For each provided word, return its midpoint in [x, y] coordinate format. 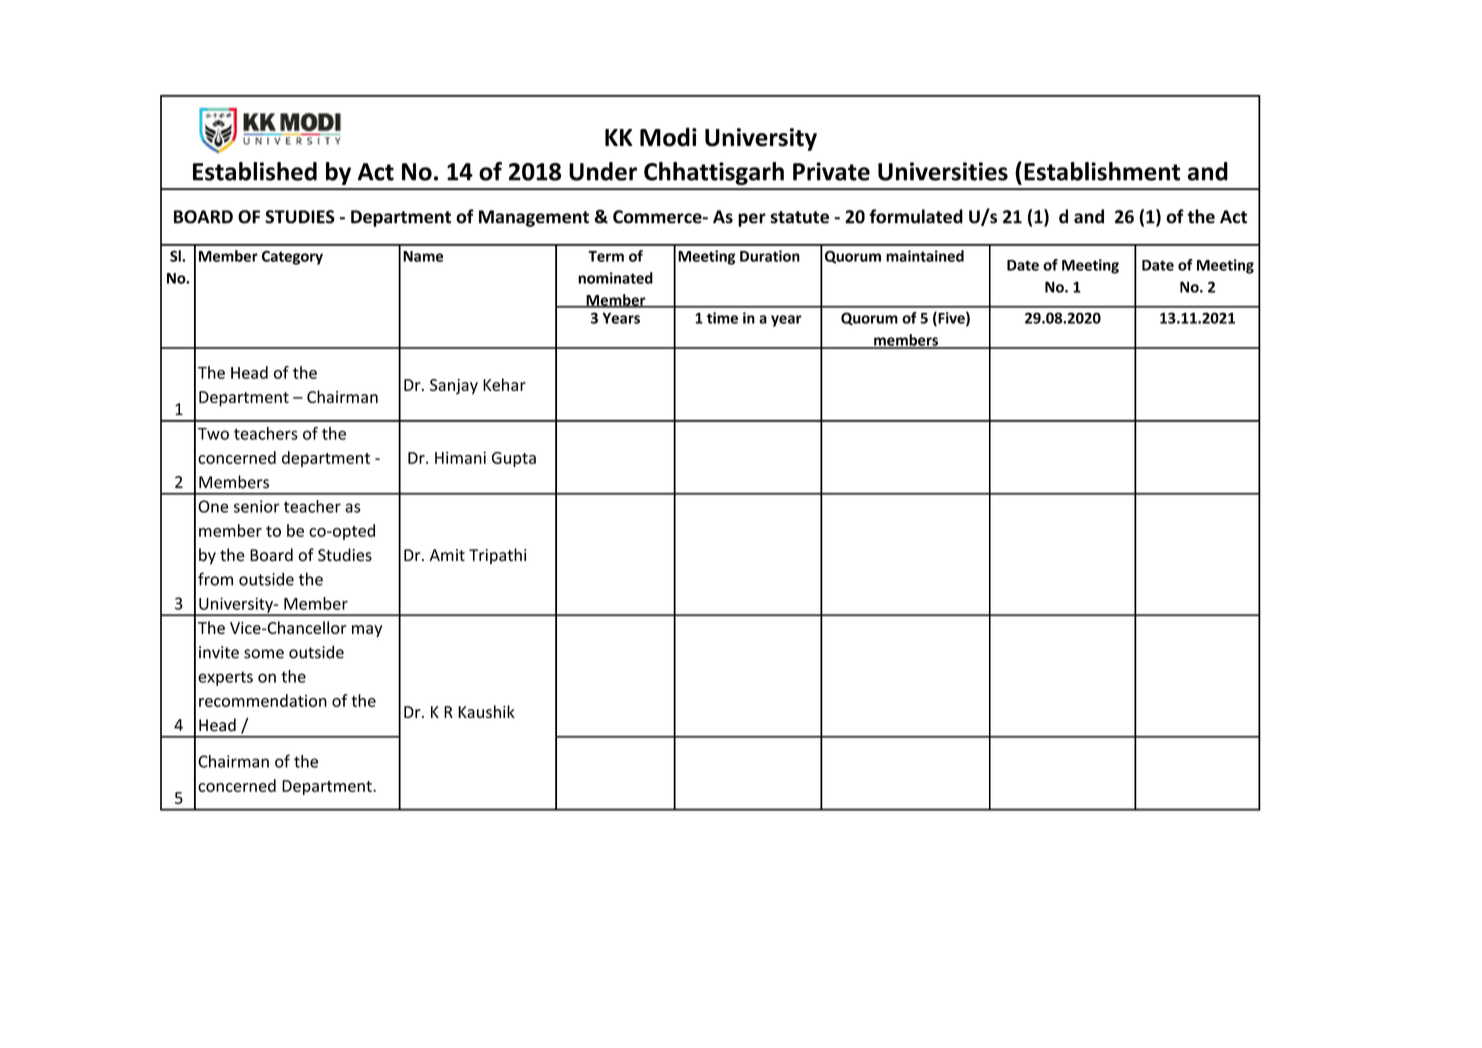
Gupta [514, 459]
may [367, 631]
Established [255, 171]
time [722, 318]
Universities [943, 171]
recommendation [263, 700]
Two [213, 434]
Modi [668, 137]
